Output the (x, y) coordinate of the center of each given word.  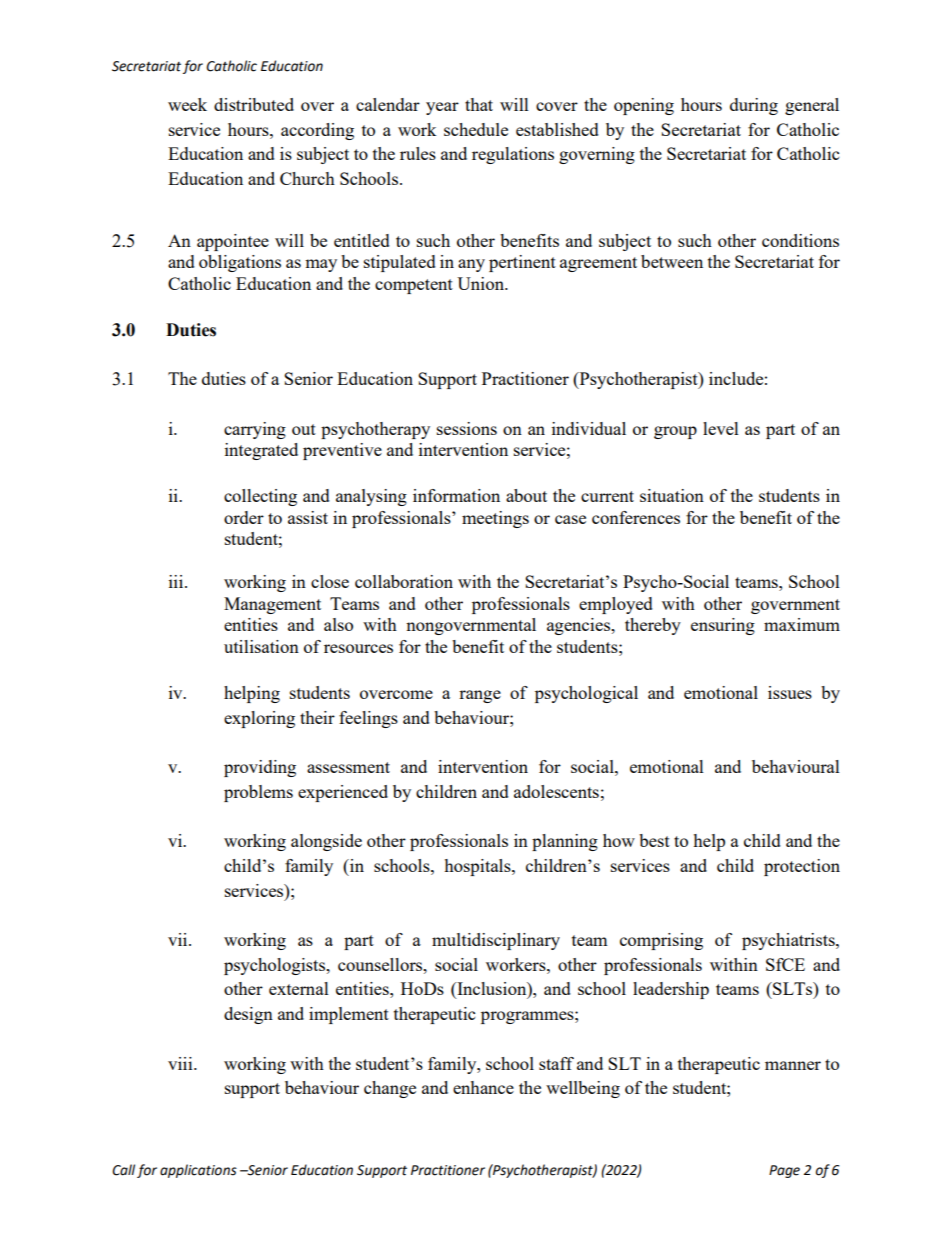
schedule (476, 129)
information (456, 495)
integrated (261, 451)
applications (198, 1171)
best (654, 840)
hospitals (478, 867)
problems (258, 793)
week (187, 104)
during (754, 106)
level (721, 428)
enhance (483, 1087)
